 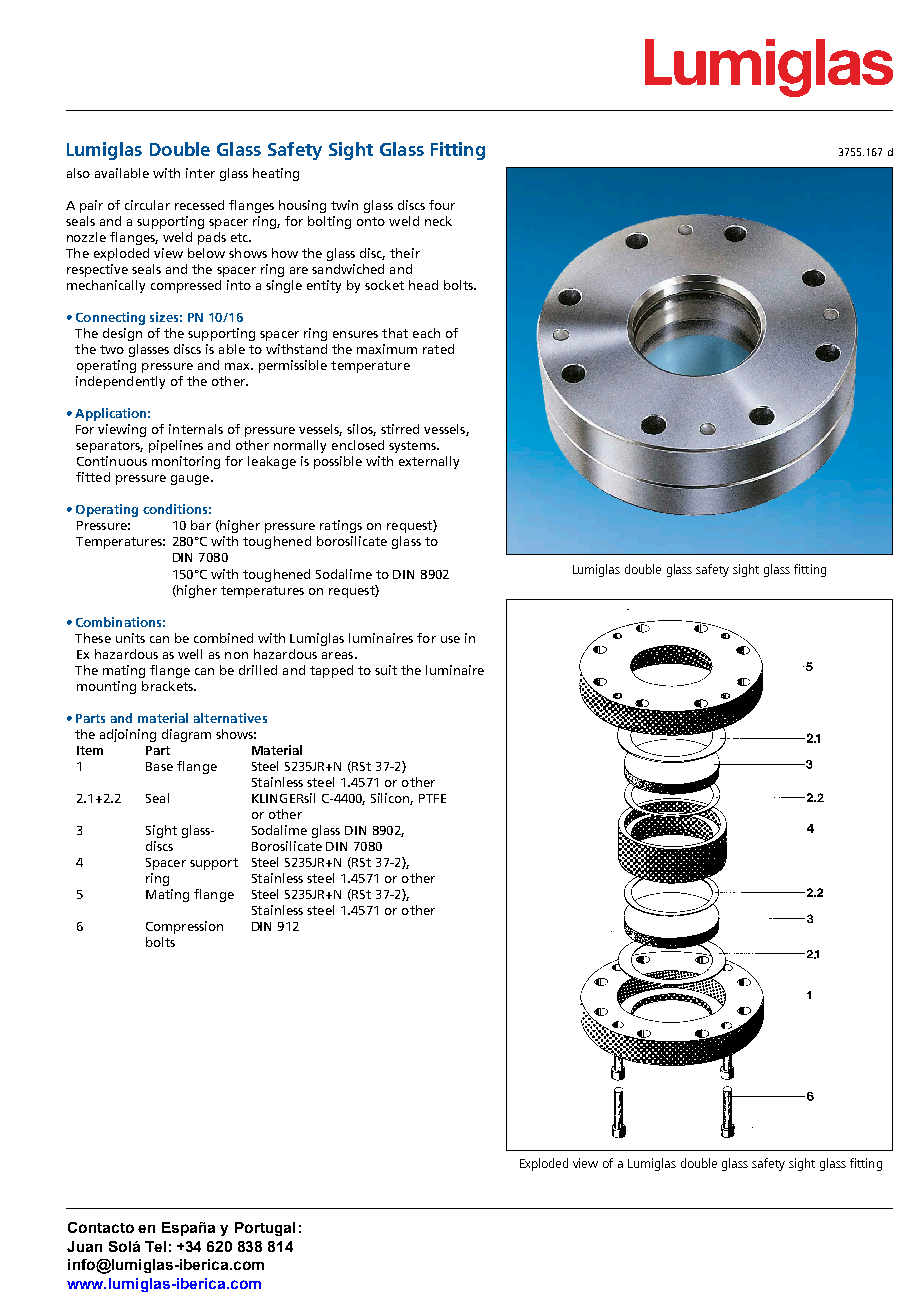 I want to click on Compression, so click(x=184, y=927).
